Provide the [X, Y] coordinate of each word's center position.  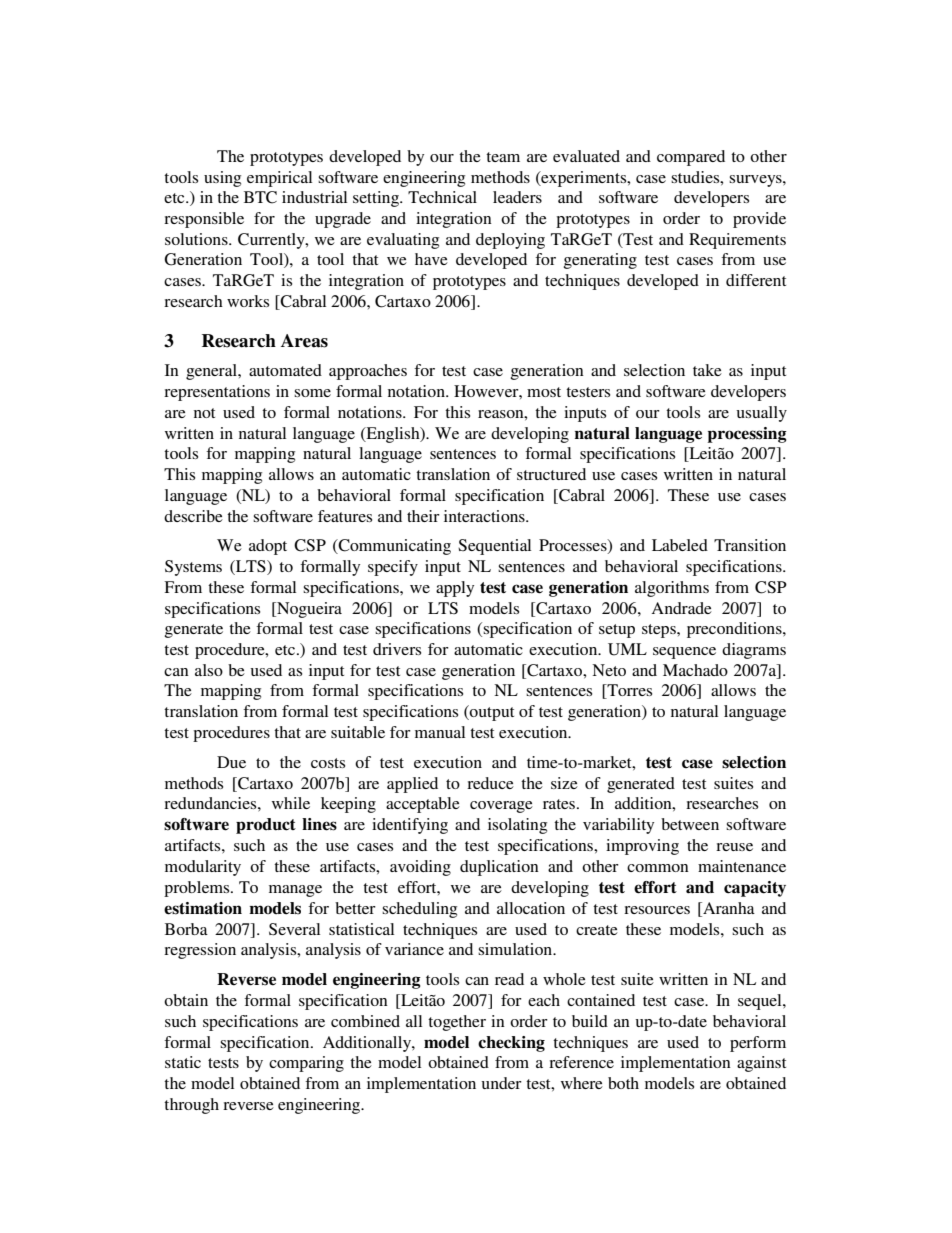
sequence [684, 653]
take [707, 370]
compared [691, 158]
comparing [306, 1064]
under [501, 1083]
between [690, 824]
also [209, 670]
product [266, 826]
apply [455, 589]
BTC [260, 197]
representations [217, 393]
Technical [442, 197]
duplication [499, 868]
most [544, 392]
